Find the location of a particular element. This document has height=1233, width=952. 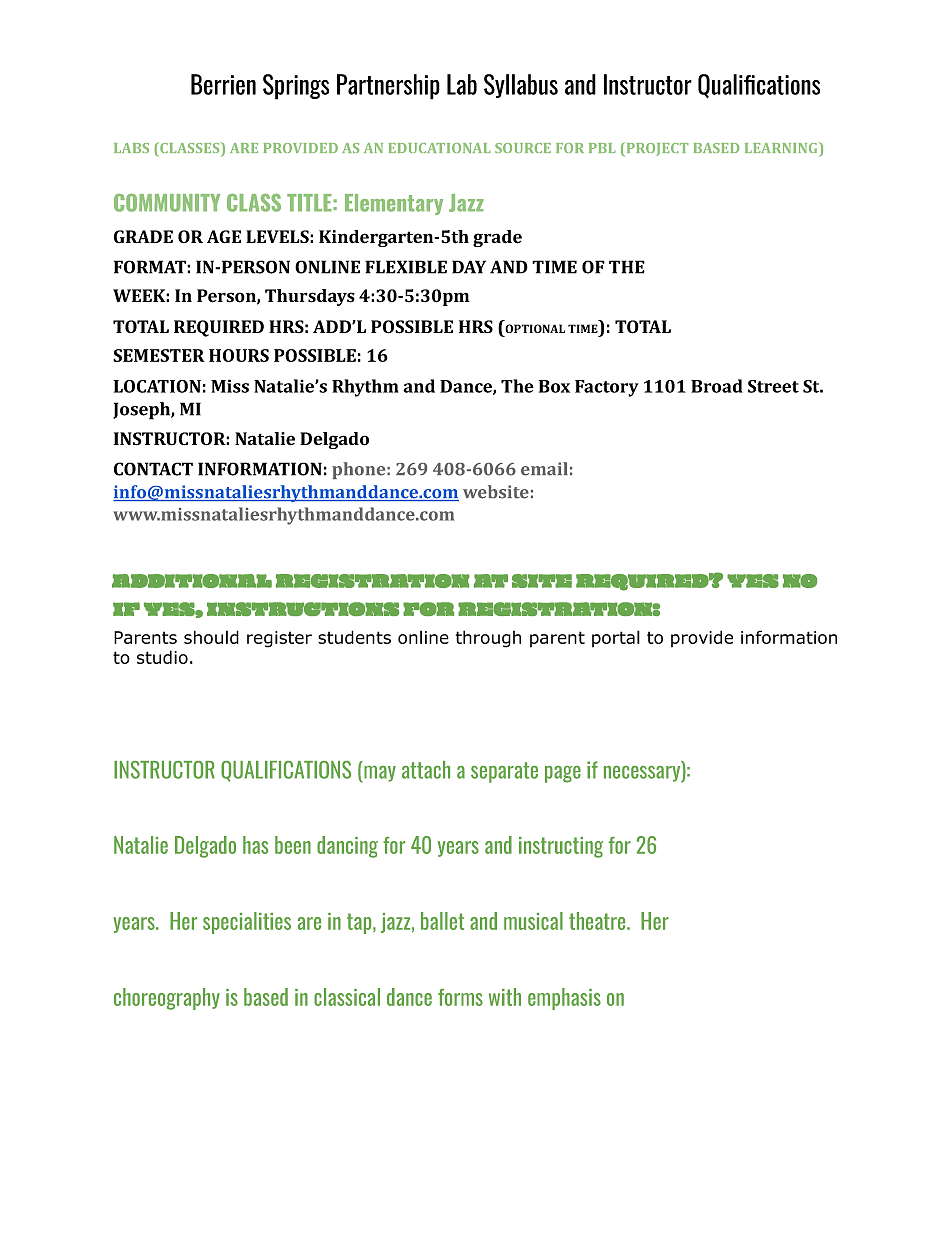

theatre is located at coordinates (598, 921).
